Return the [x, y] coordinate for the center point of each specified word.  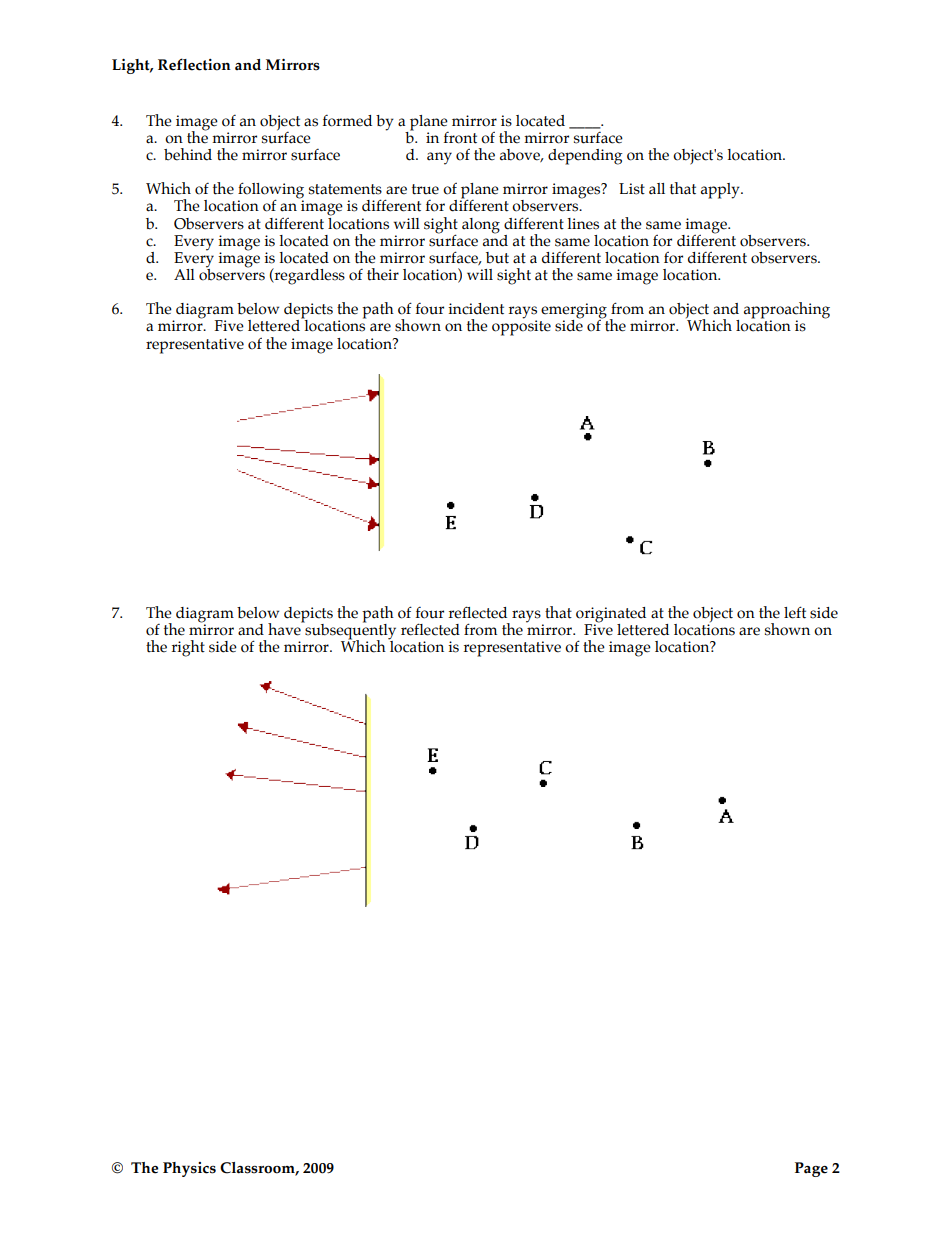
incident [476, 309]
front [460, 138]
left [795, 612]
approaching [787, 311]
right [188, 648]
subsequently [349, 631]
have [285, 628]
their [383, 274]
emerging [574, 312]
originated [611, 616]
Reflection [194, 64]
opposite [521, 327]
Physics [189, 1169]
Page [811, 1169]
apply [721, 191]
